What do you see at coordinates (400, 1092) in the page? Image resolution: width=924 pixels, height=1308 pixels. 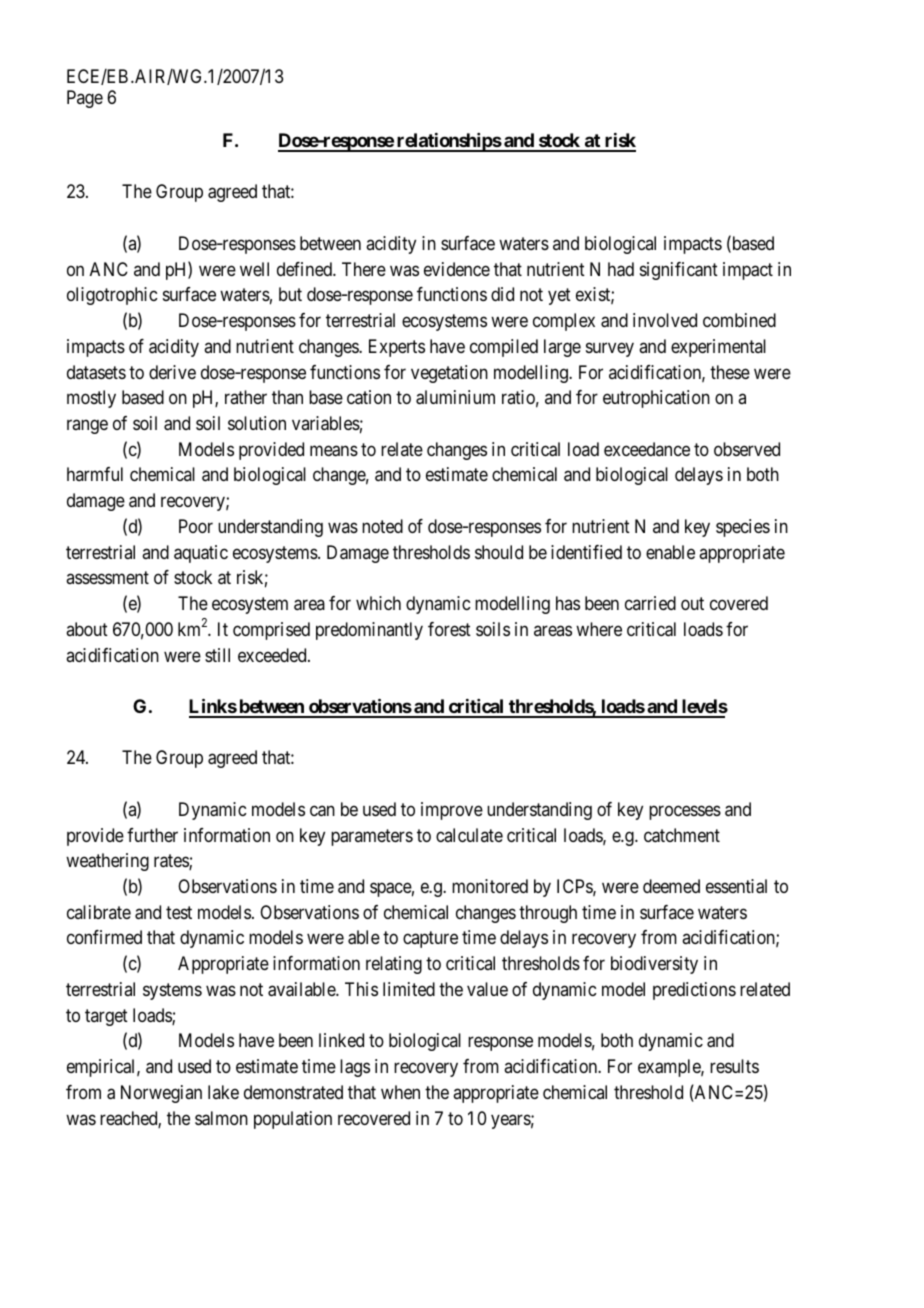 I see `when` at bounding box center [400, 1092].
